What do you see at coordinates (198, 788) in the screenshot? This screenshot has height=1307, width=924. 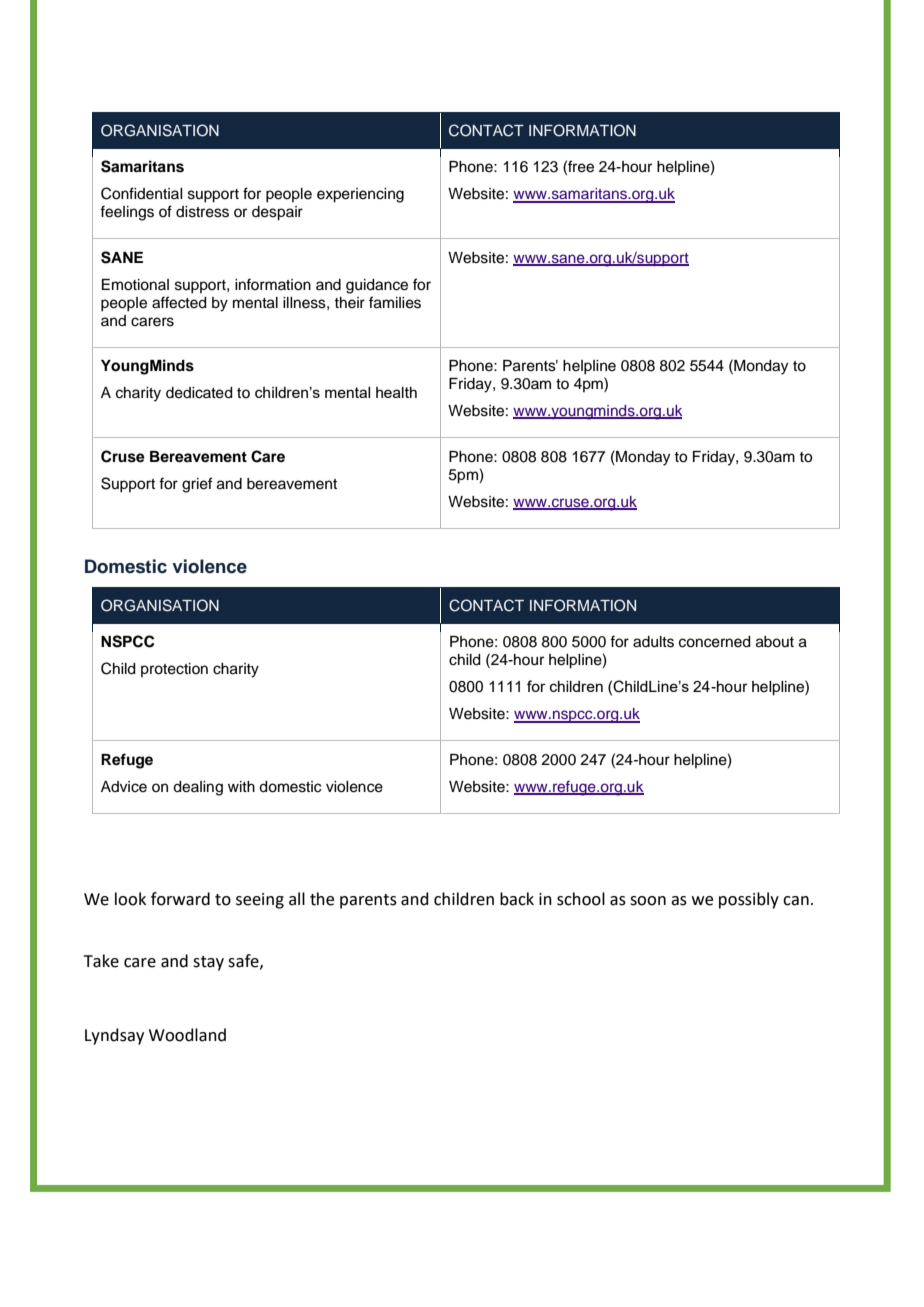 I see `dealing` at bounding box center [198, 788].
